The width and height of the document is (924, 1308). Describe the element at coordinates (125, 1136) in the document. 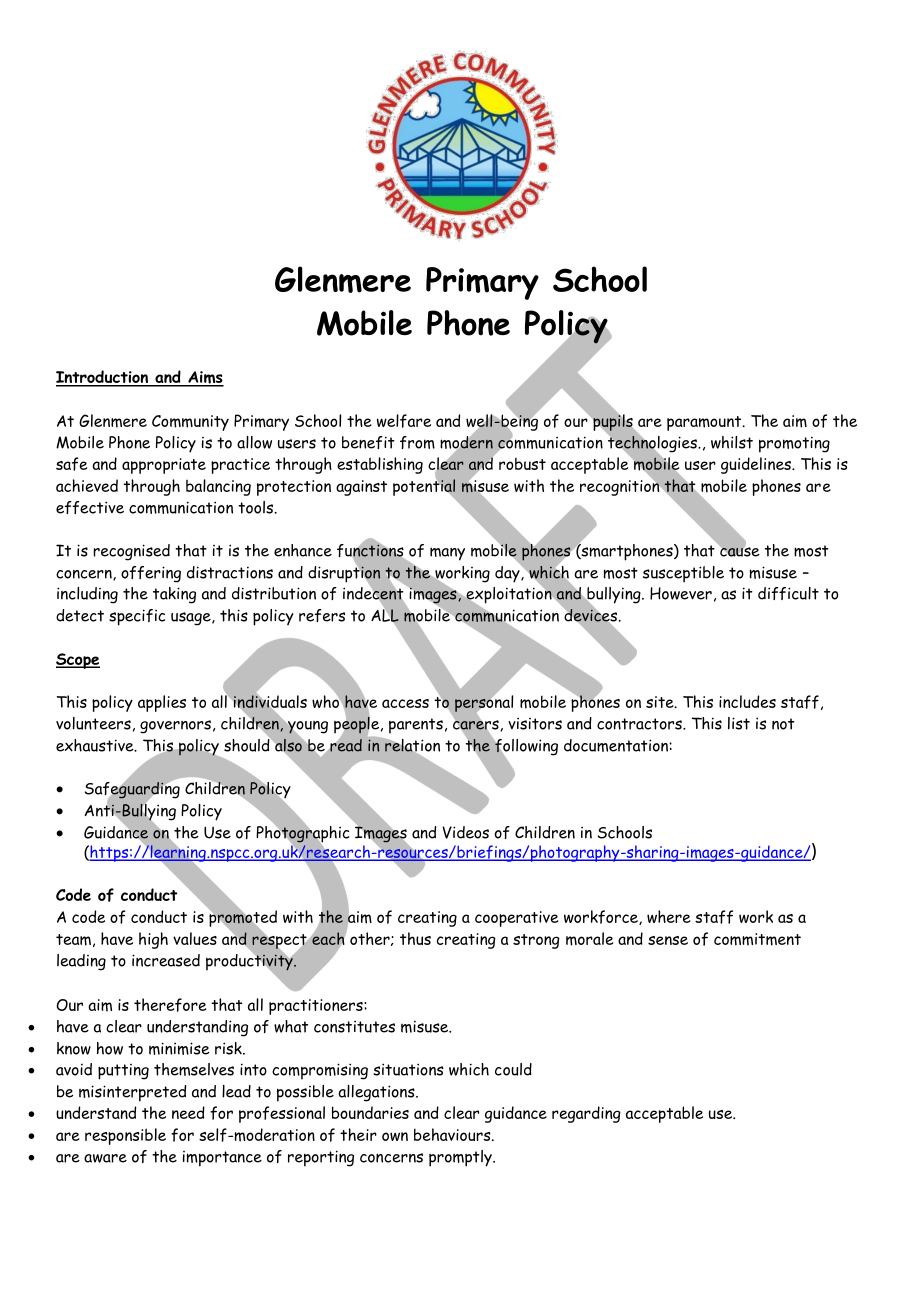

I see `responsible` at that location.
